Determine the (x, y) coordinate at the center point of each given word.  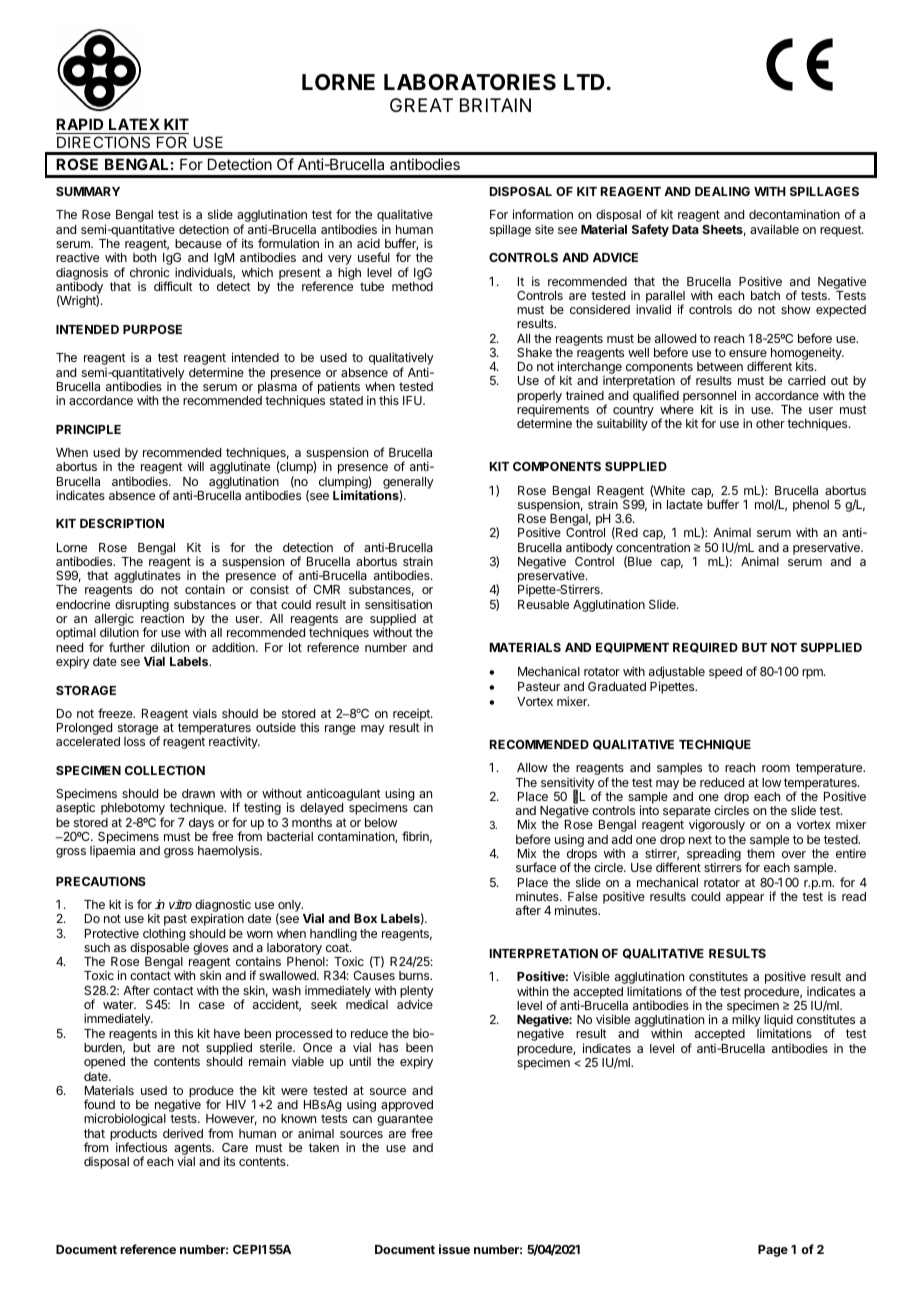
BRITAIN (495, 105)
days (202, 825)
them (761, 853)
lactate (685, 504)
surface (536, 867)
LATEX (134, 124)
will (196, 466)
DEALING (722, 191)
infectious (141, 1147)
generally (408, 484)
